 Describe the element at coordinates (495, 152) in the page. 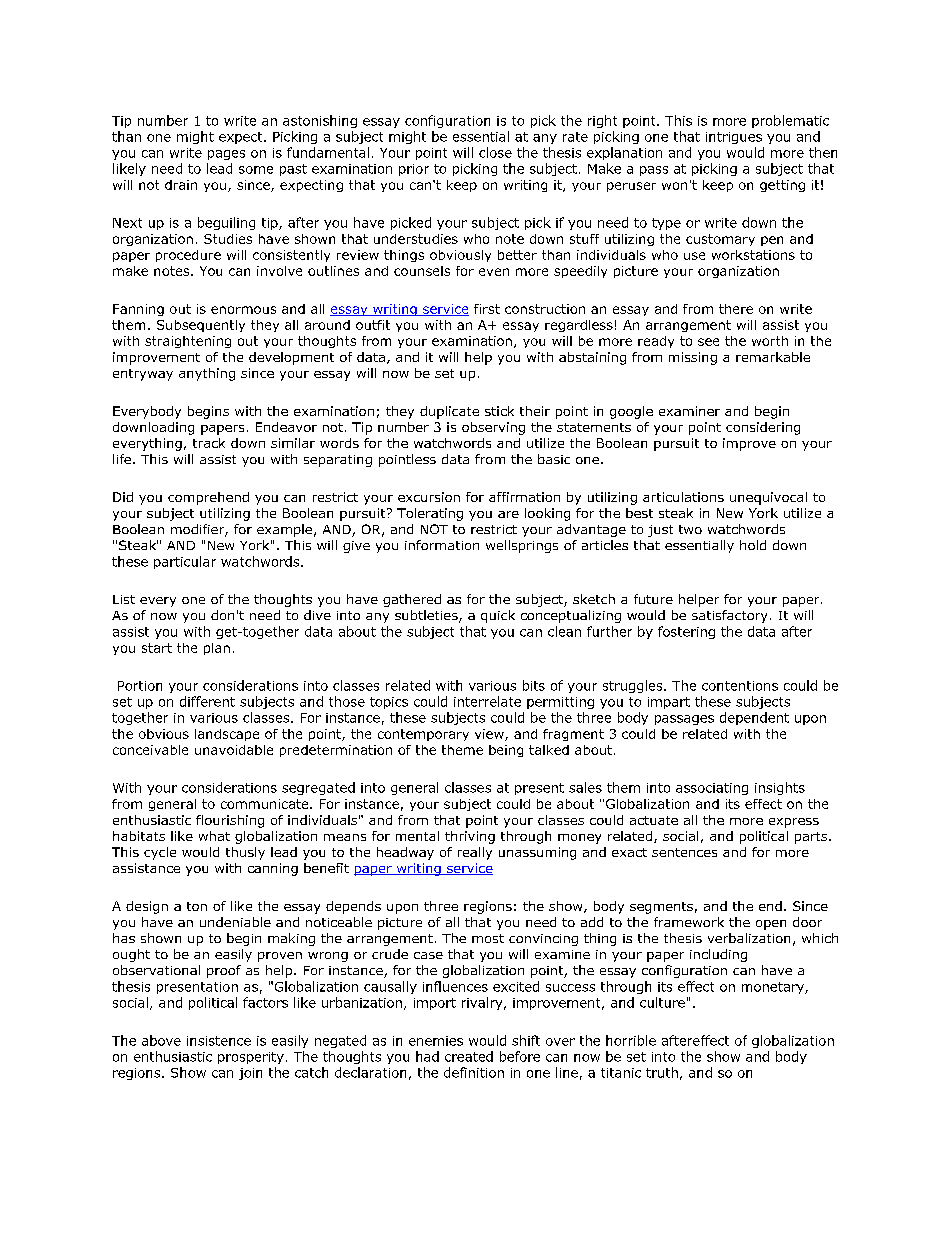

I see `close` at that location.
